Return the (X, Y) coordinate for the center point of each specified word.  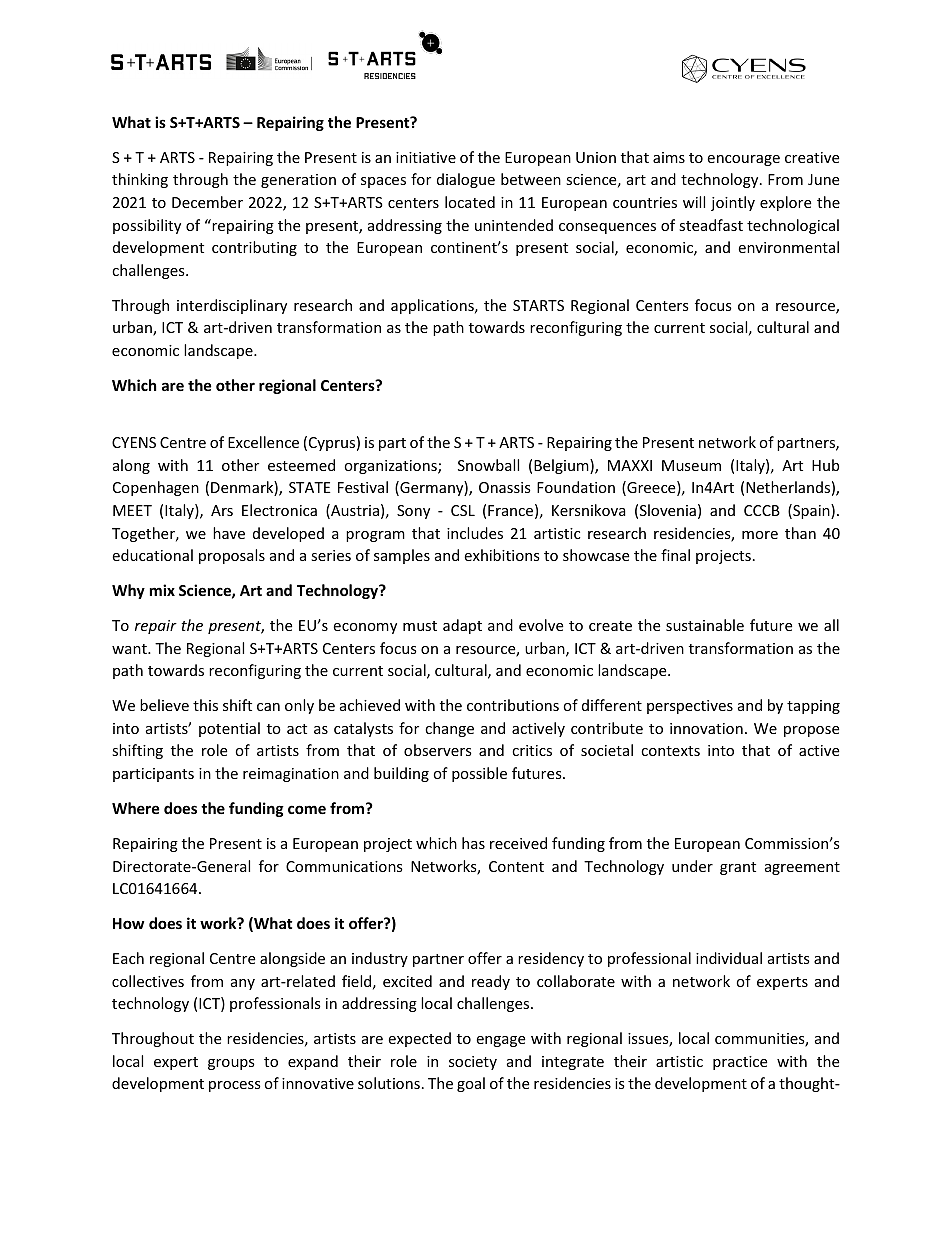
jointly (733, 203)
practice (740, 1063)
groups (231, 1064)
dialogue (466, 180)
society (473, 1063)
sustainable (705, 625)
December (207, 202)
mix (162, 590)
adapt (462, 626)
